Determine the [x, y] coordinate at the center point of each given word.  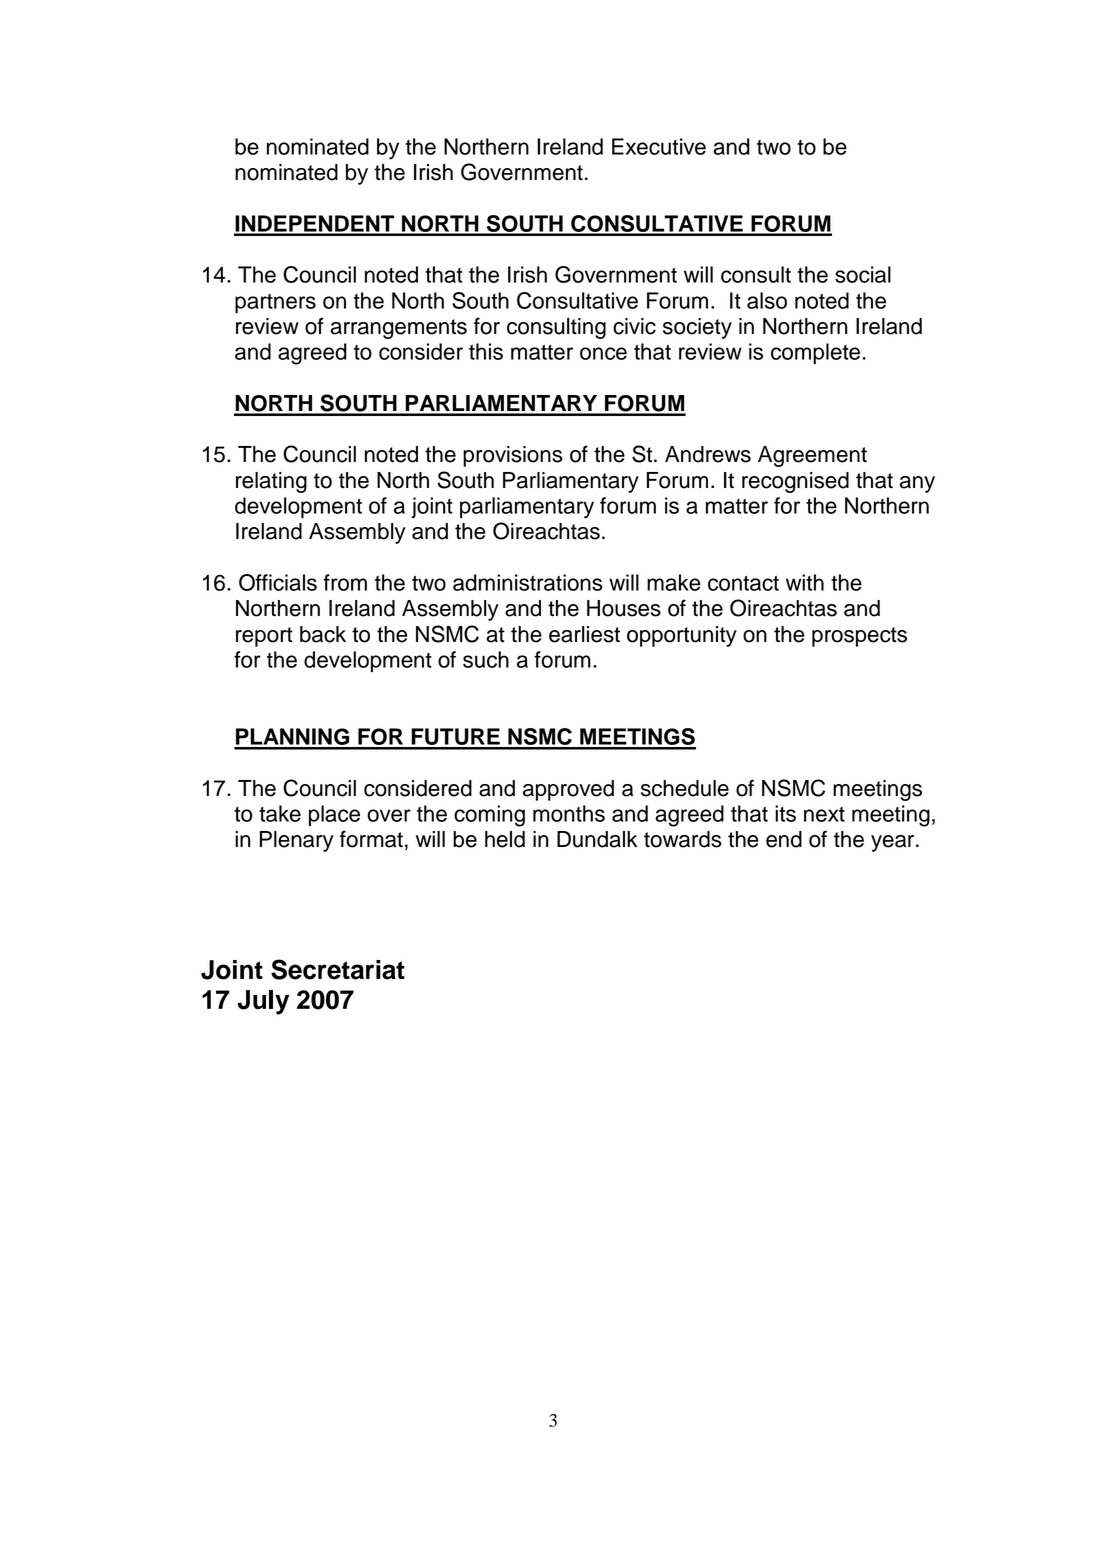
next [824, 814]
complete [815, 353]
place [334, 815]
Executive [659, 146]
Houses [624, 608]
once [603, 353]
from [345, 582]
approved [568, 790]
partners [275, 303]
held [505, 839]
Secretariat [338, 969]
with [805, 582]
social [863, 274]
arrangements [398, 329]
